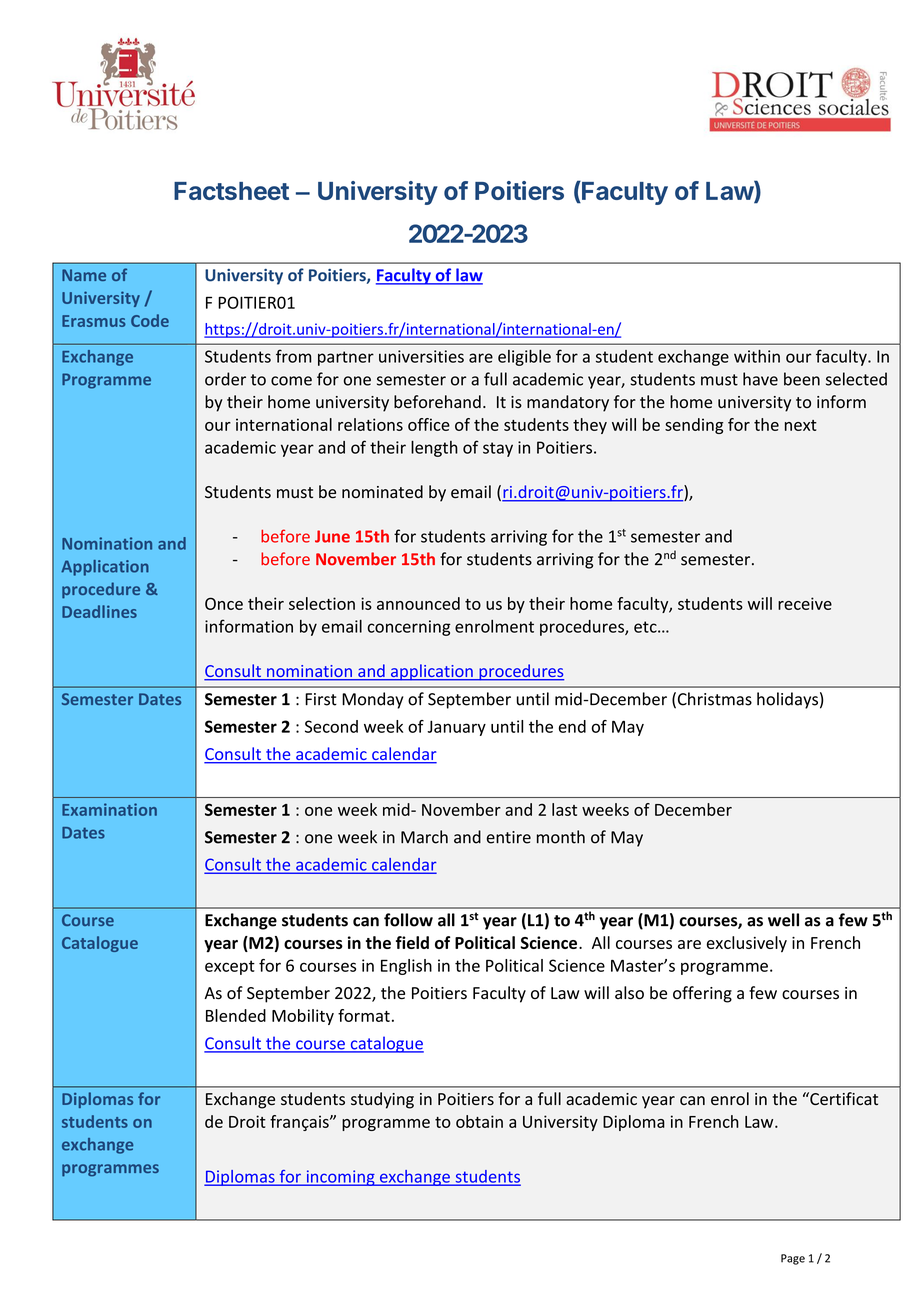 The height and width of the page is (1308, 924). I want to click on incoming, so click(340, 1178).
